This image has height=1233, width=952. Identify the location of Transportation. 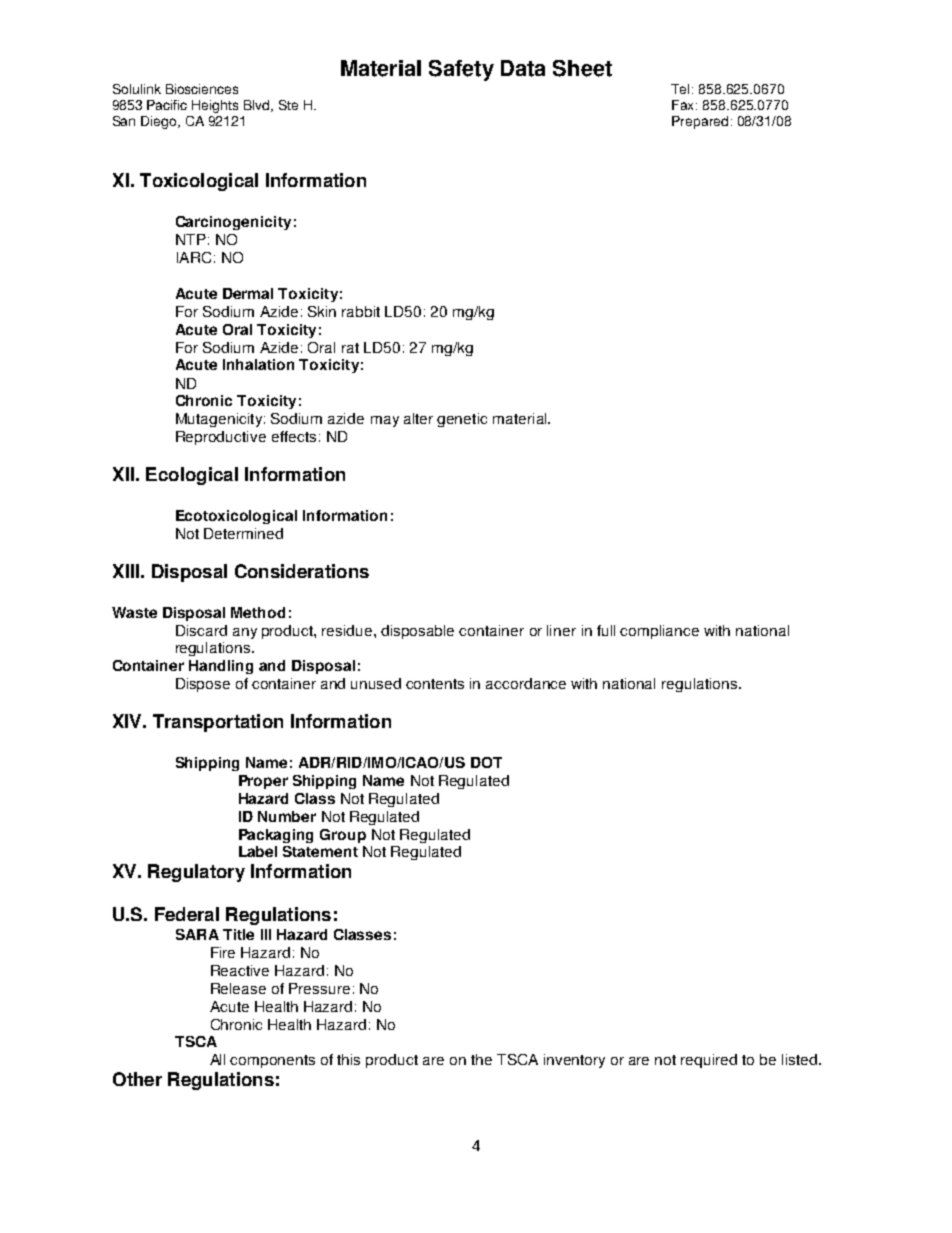
(218, 723).
